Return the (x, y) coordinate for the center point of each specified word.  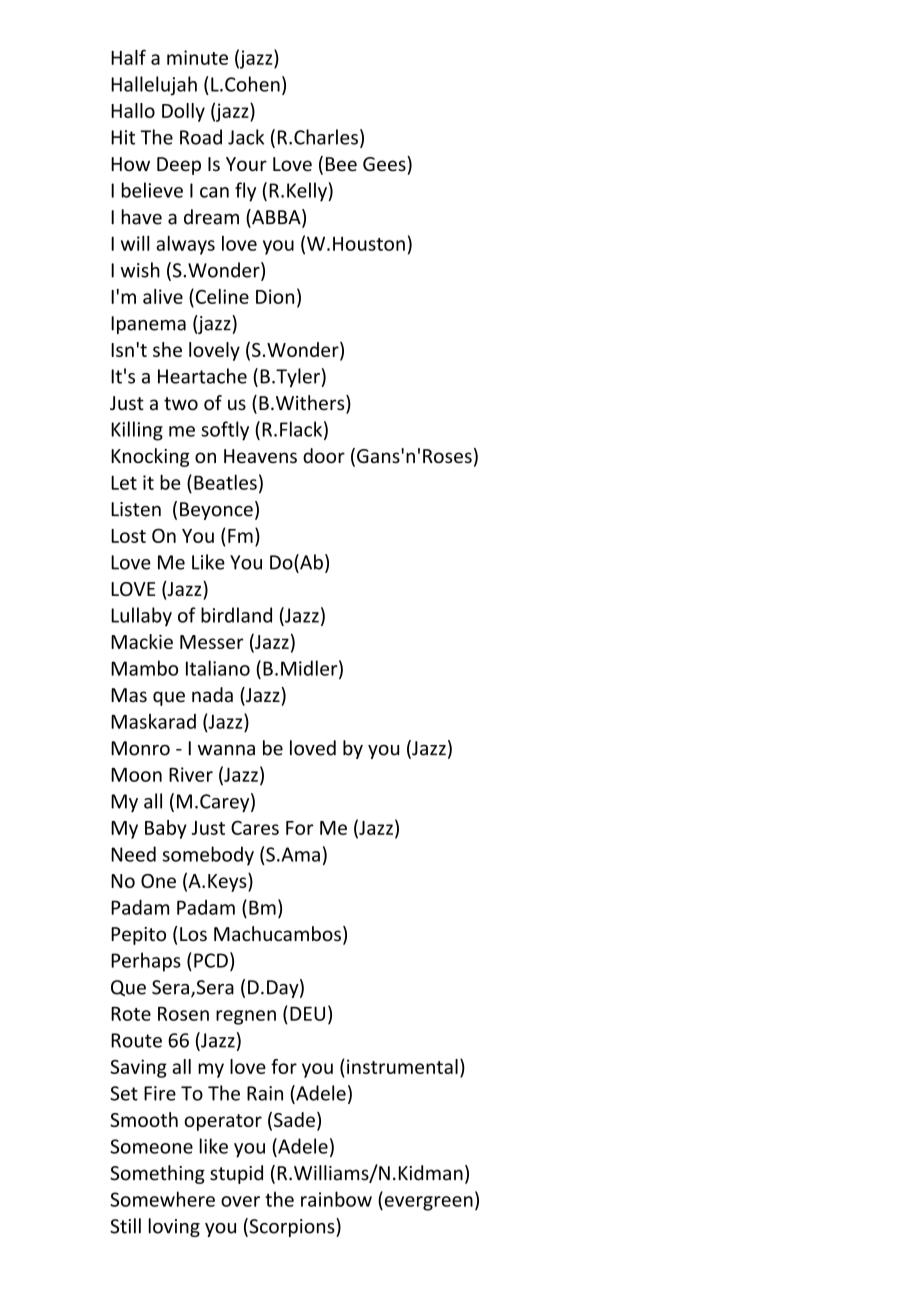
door (324, 456)
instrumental (402, 1066)
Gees (385, 163)
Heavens (260, 456)
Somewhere (162, 1199)
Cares (255, 828)
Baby (166, 829)
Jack (246, 137)
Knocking (150, 457)
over (240, 1201)
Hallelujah (154, 86)
